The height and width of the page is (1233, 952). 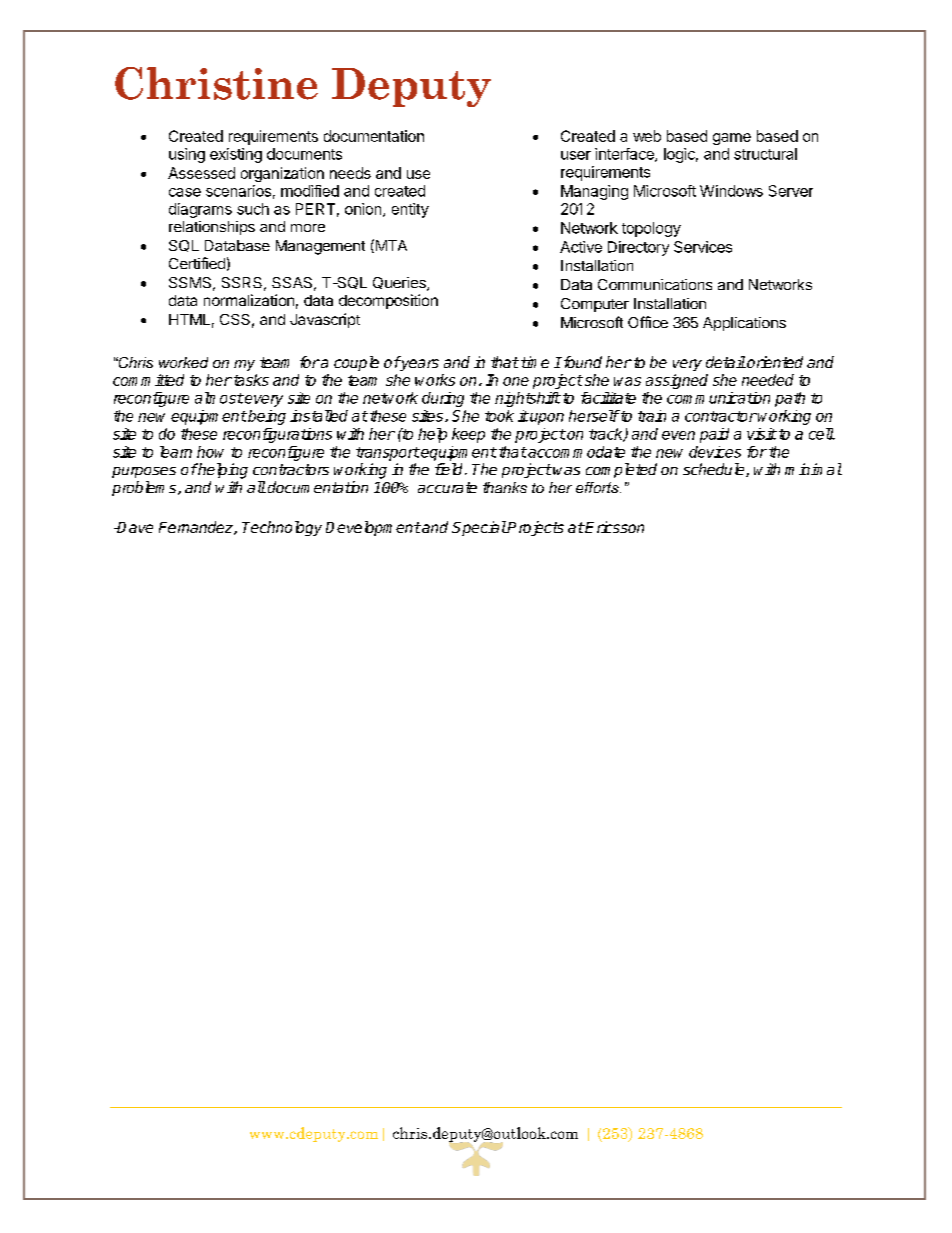 I want to click on worked, so click(x=183, y=362).
